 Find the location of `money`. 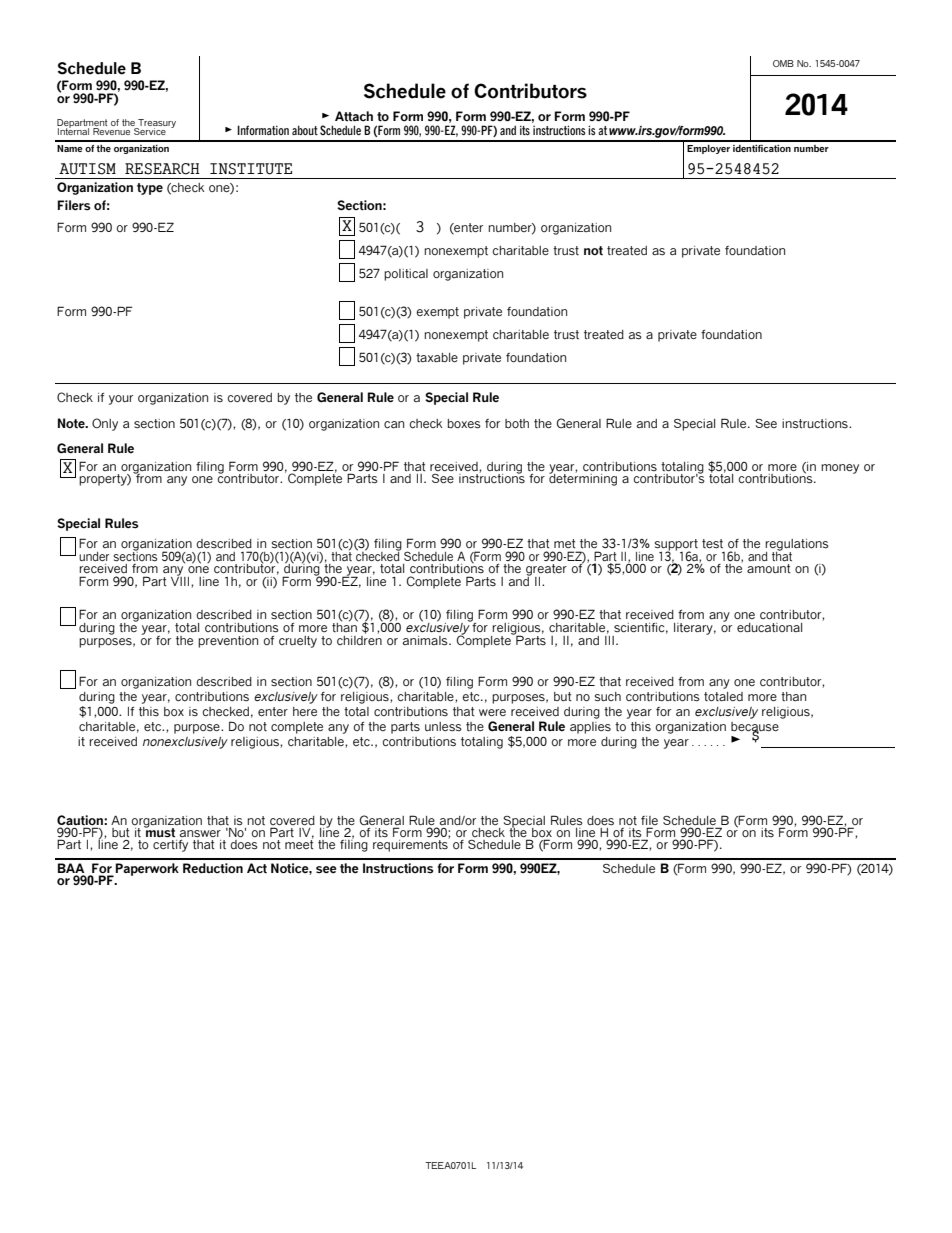

money is located at coordinates (840, 469).
